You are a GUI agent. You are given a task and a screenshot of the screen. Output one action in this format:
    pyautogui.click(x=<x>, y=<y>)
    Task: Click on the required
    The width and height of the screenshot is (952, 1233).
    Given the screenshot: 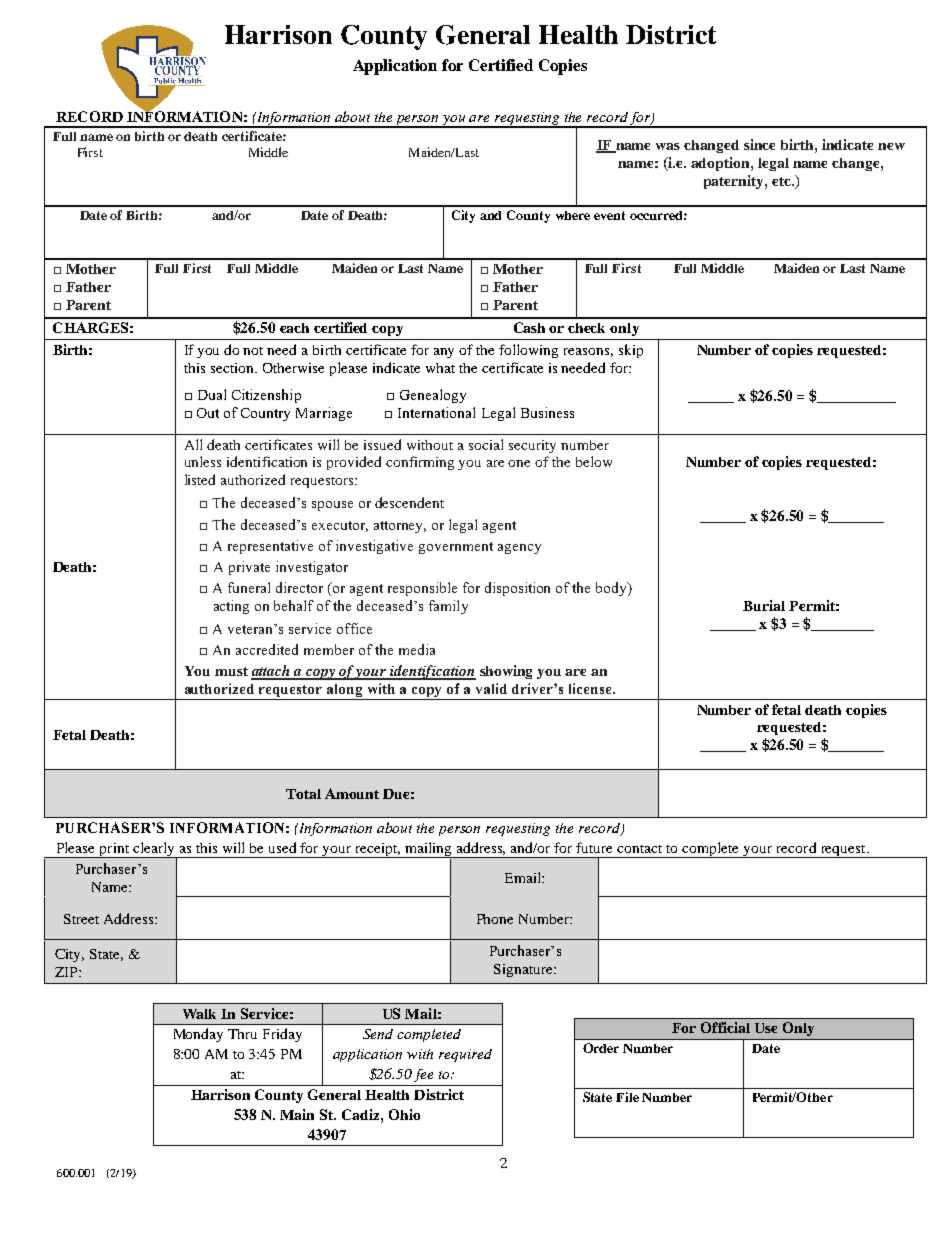 What is the action you would take?
    pyautogui.click(x=465, y=1055)
